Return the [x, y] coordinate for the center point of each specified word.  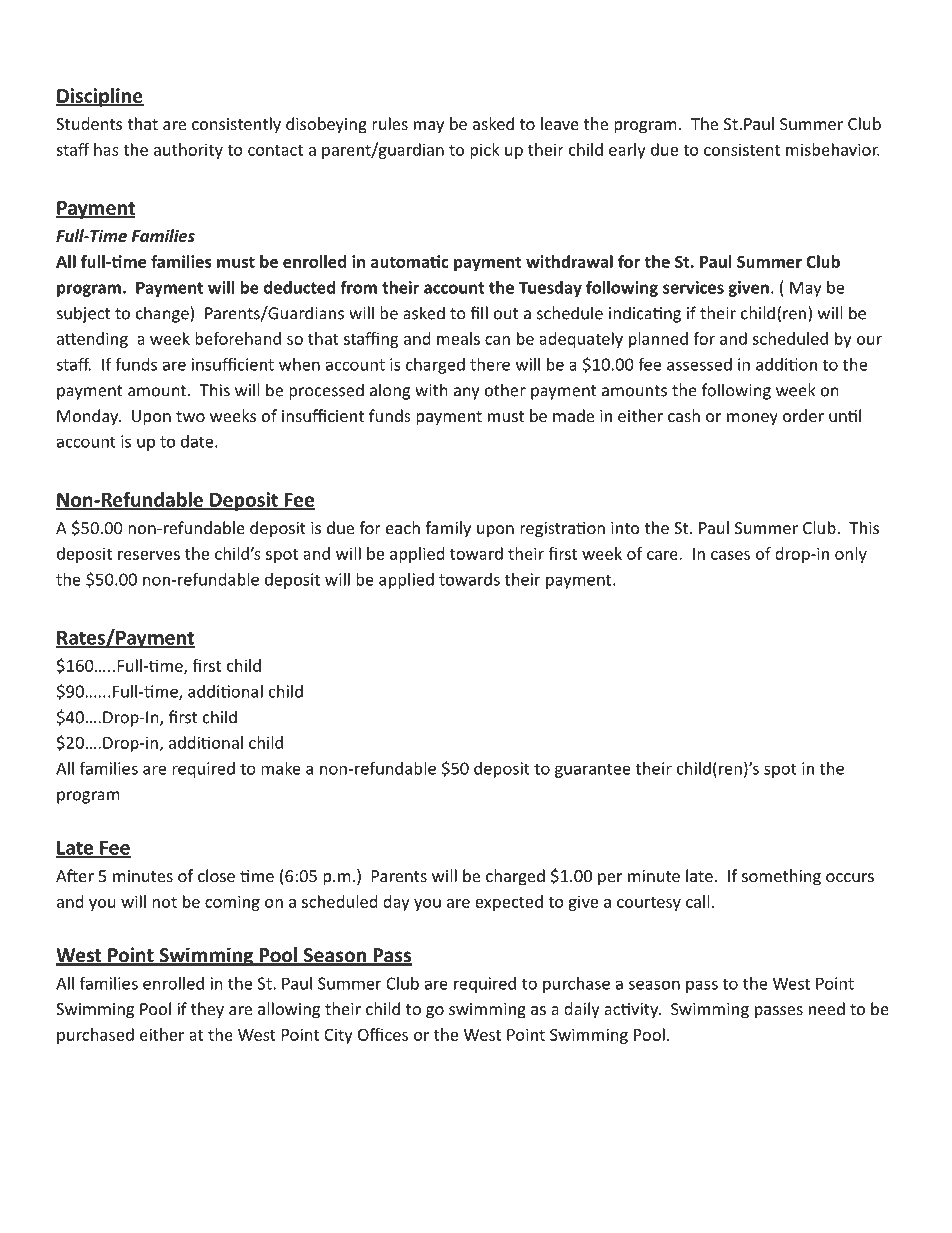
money [752, 419]
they [207, 1010]
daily [582, 1010]
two [190, 416]
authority [188, 151]
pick [485, 151]
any [466, 393]
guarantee [593, 770]
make [281, 768]
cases [730, 555]
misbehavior [833, 149]
